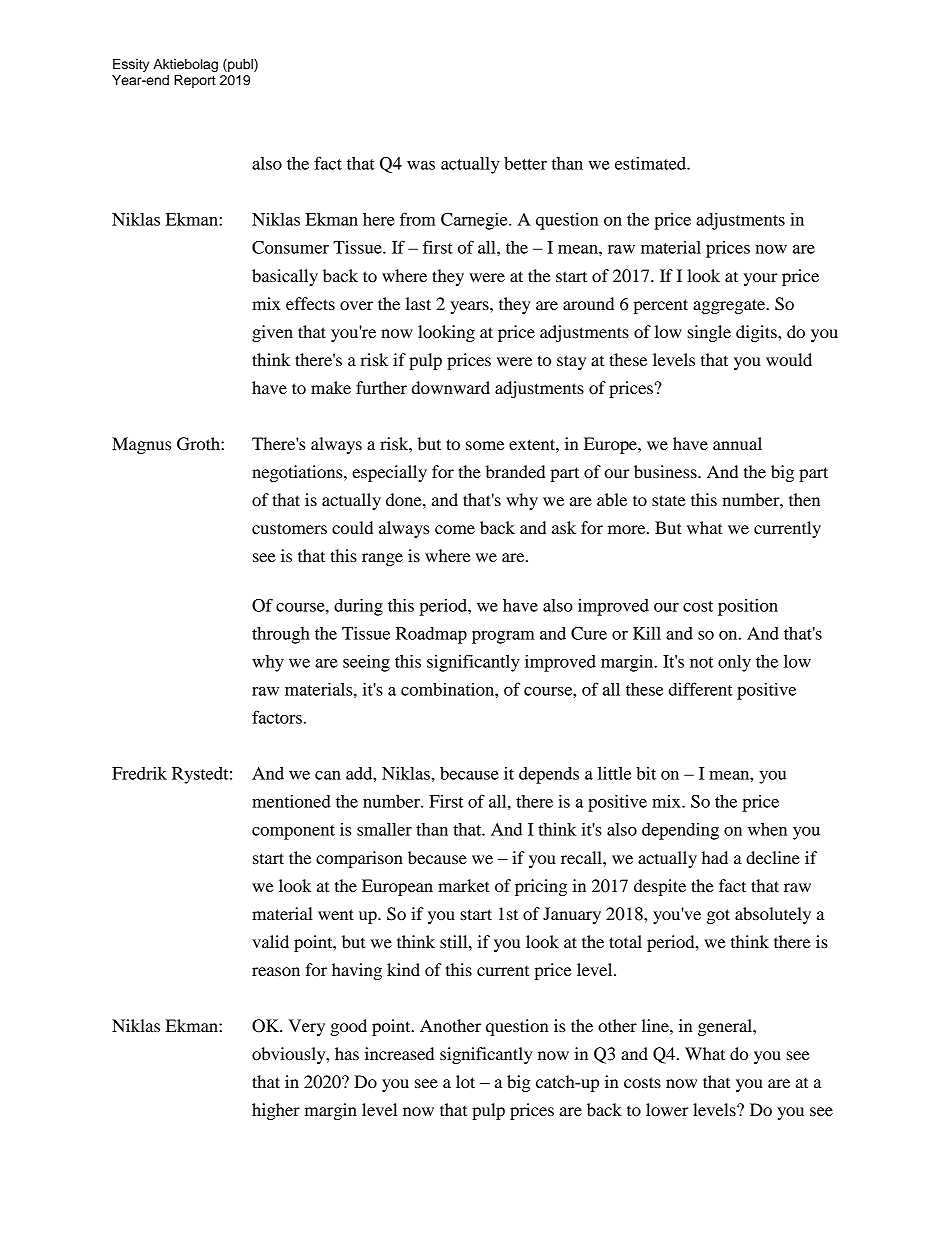 The image size is (952, 1233). Describe the element at coordinates (139, 773) in the image. I see `Fredrik` at that location.
